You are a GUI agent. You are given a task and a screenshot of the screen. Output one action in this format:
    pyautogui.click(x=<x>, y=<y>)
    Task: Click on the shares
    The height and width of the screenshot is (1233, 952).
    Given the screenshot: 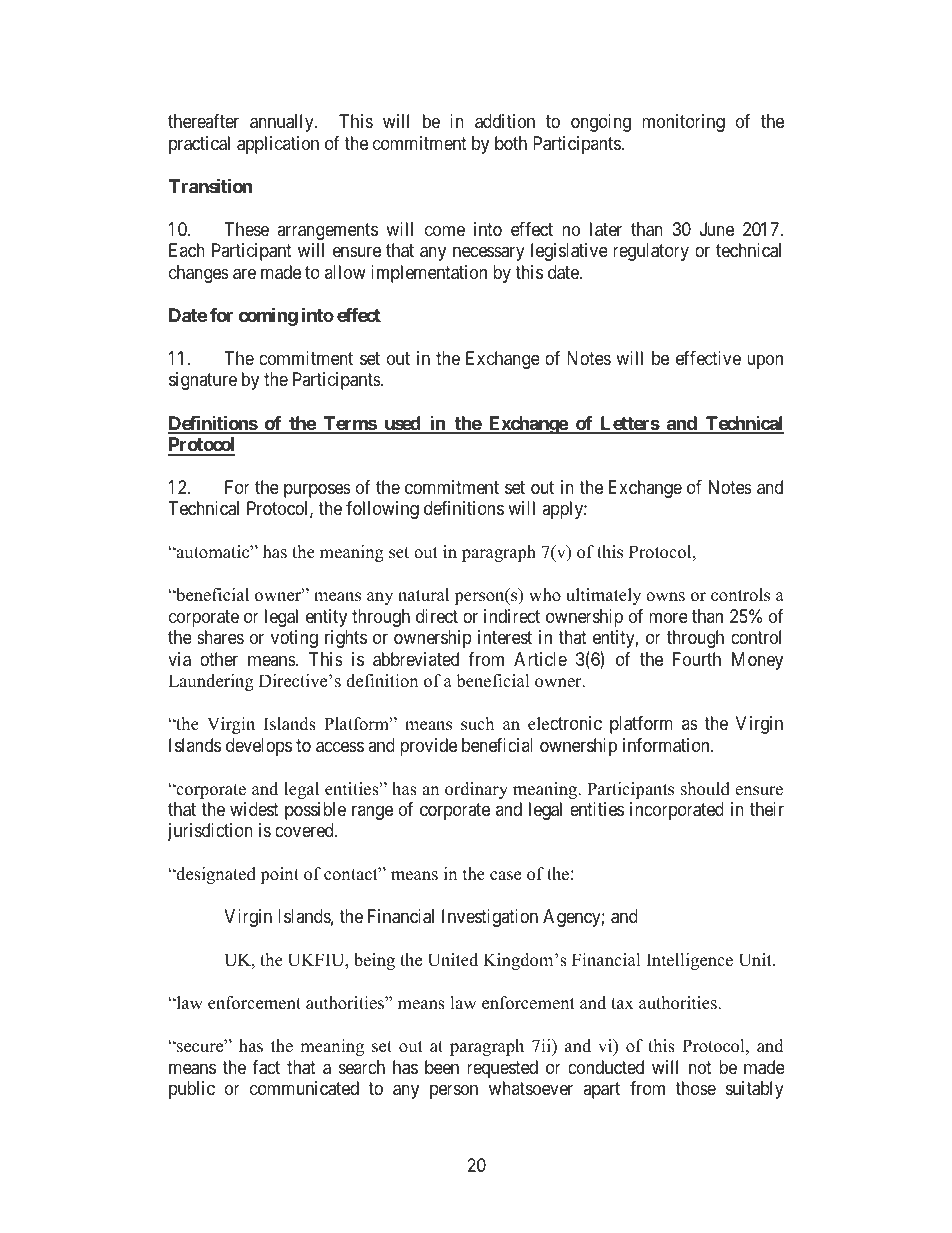 What is the action you would take?
    pyautogui.click(x=220, y=637)
